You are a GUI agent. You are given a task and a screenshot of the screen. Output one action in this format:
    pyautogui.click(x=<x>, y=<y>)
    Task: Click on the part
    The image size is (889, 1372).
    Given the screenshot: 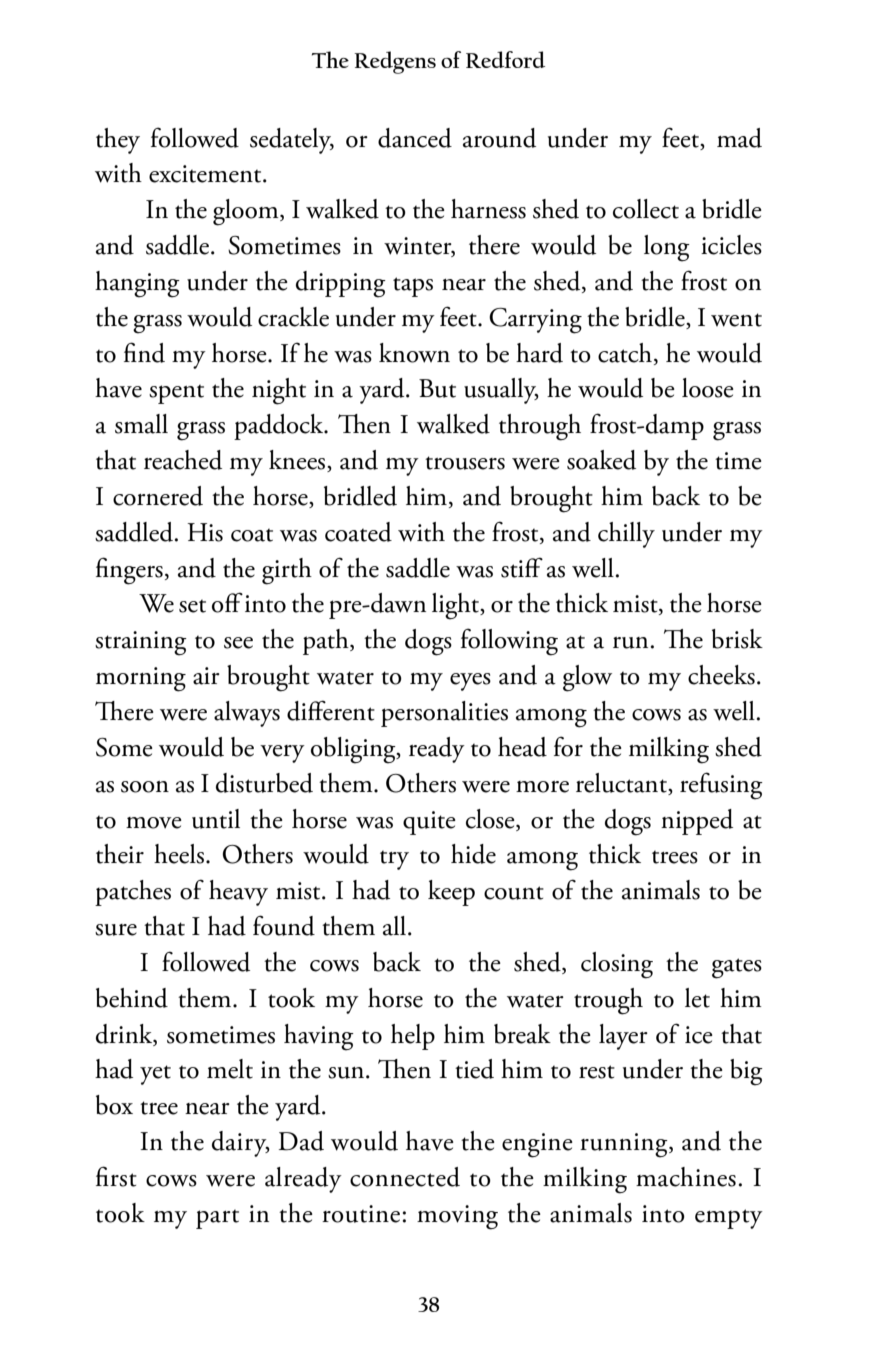 What is the action you would take?
    pyautogui.click(x=217, y=1219)
